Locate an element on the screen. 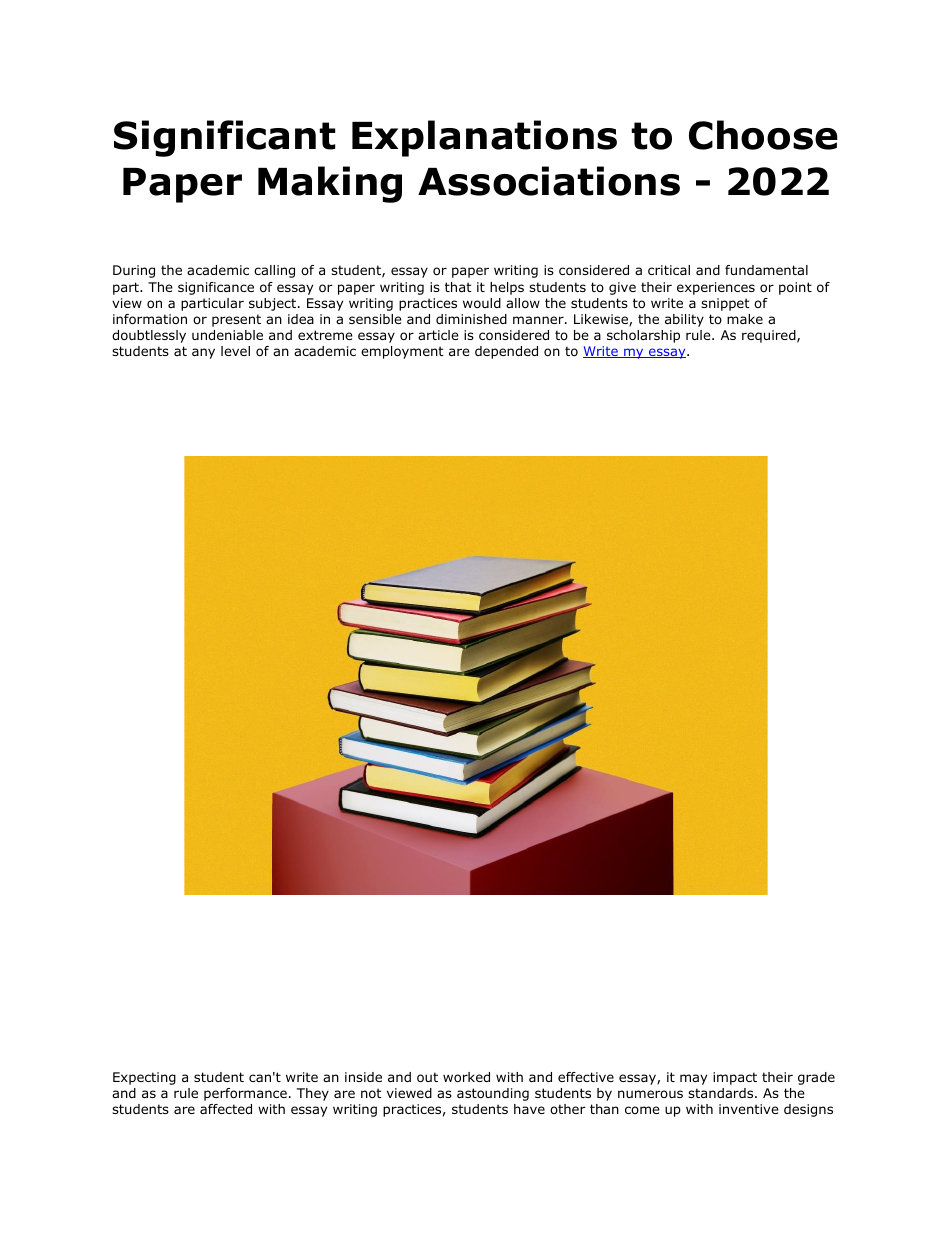 This screenshot has height=1233, width=952. standards is located at coordinates (722, 1093).
